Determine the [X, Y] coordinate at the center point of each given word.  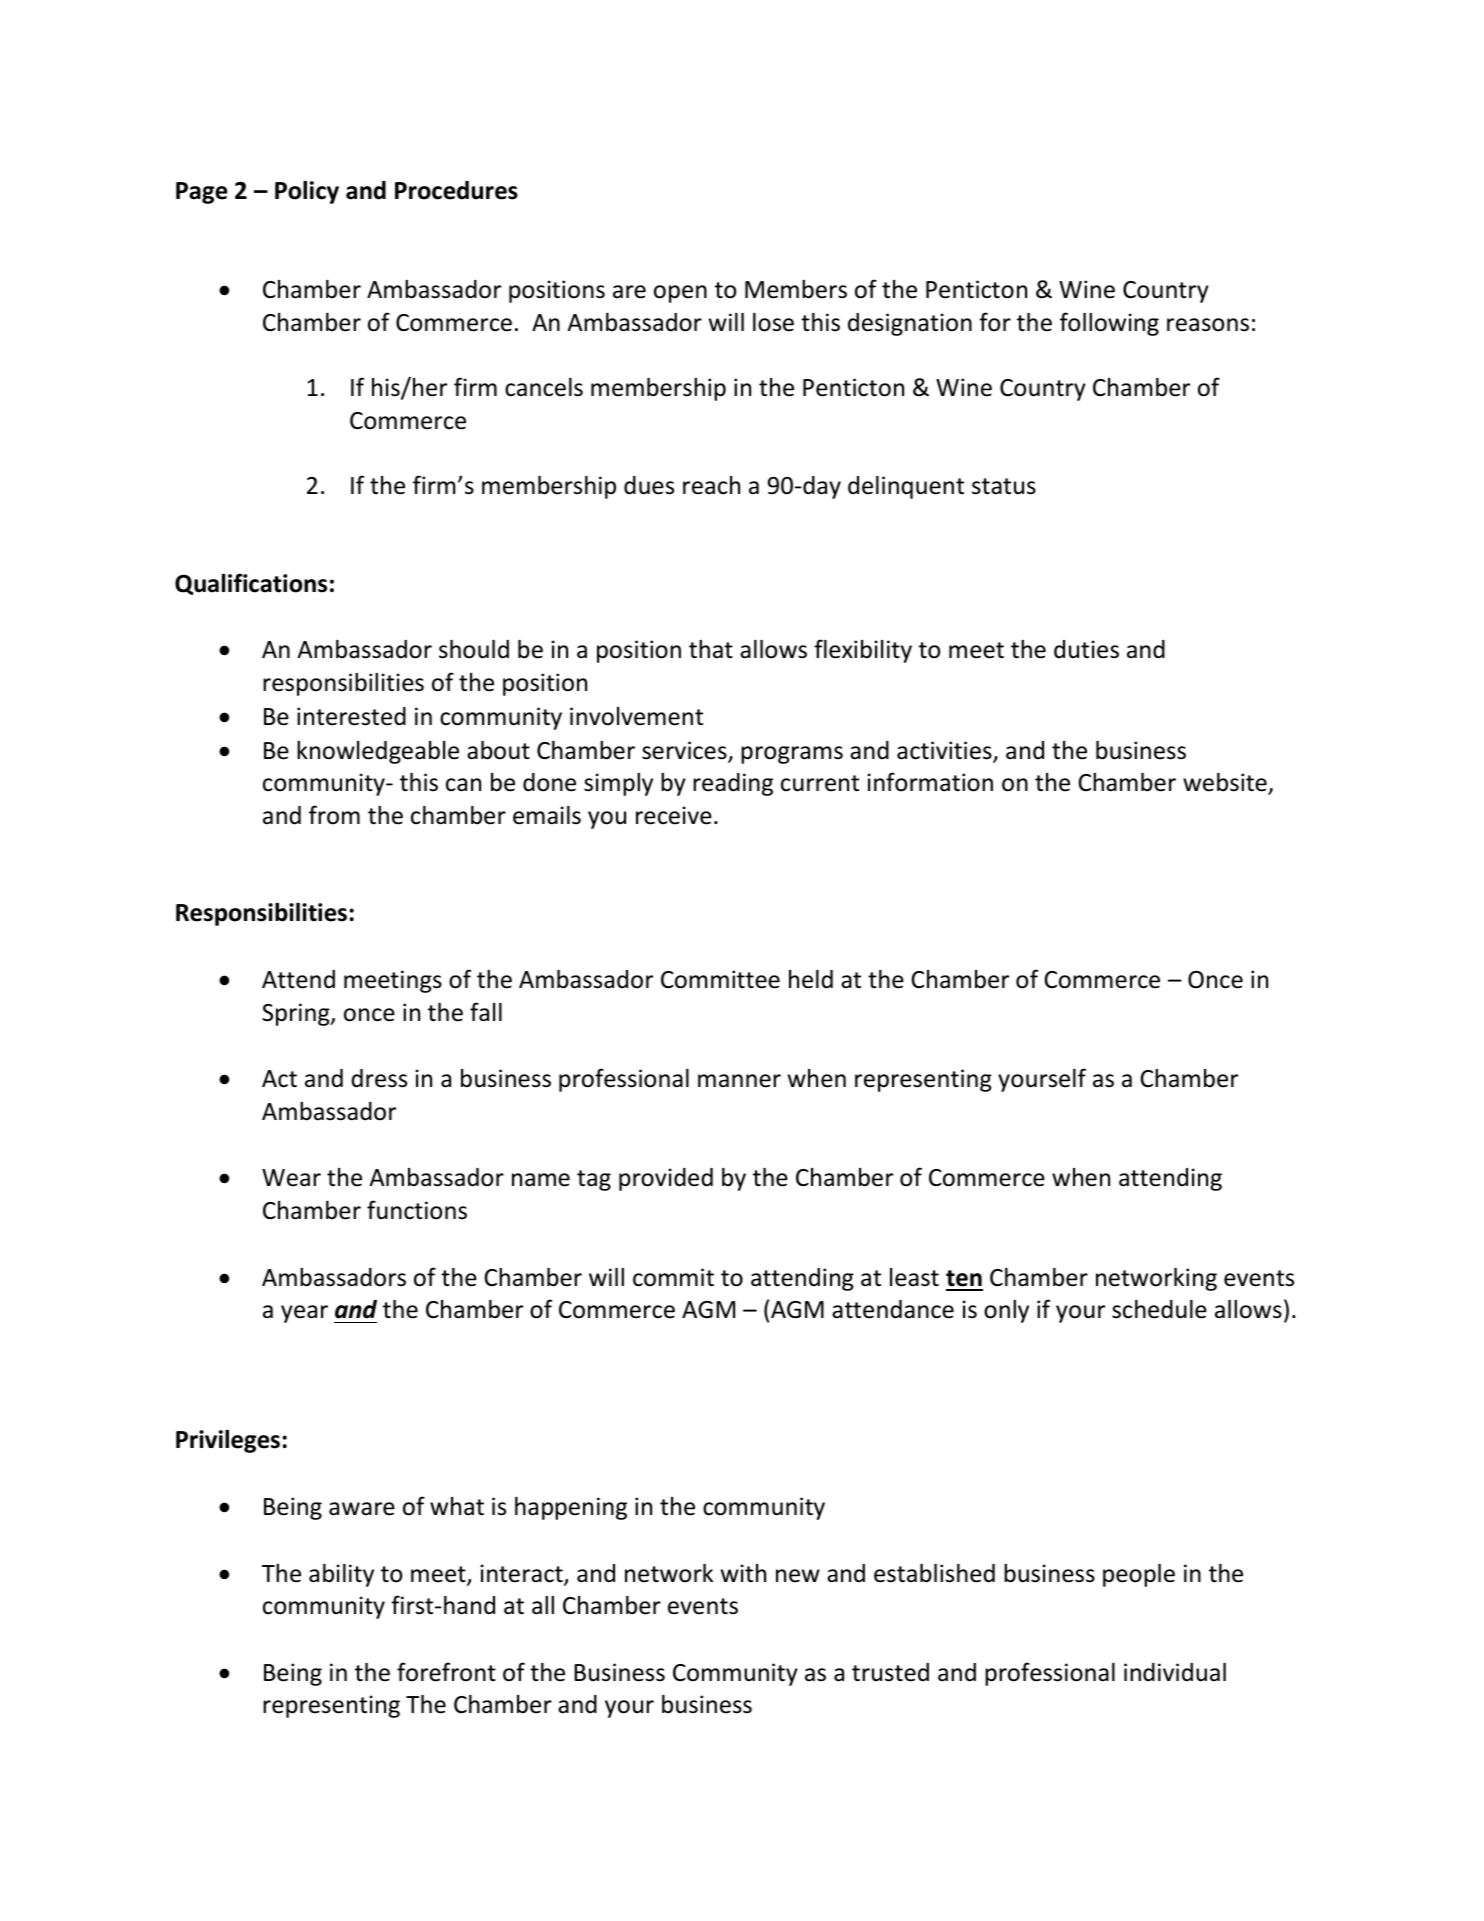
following [1109, 324]
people [1139, 1575]
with [743, 1573]
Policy [307, 192]
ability [341, 1575]
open [680, 294]
